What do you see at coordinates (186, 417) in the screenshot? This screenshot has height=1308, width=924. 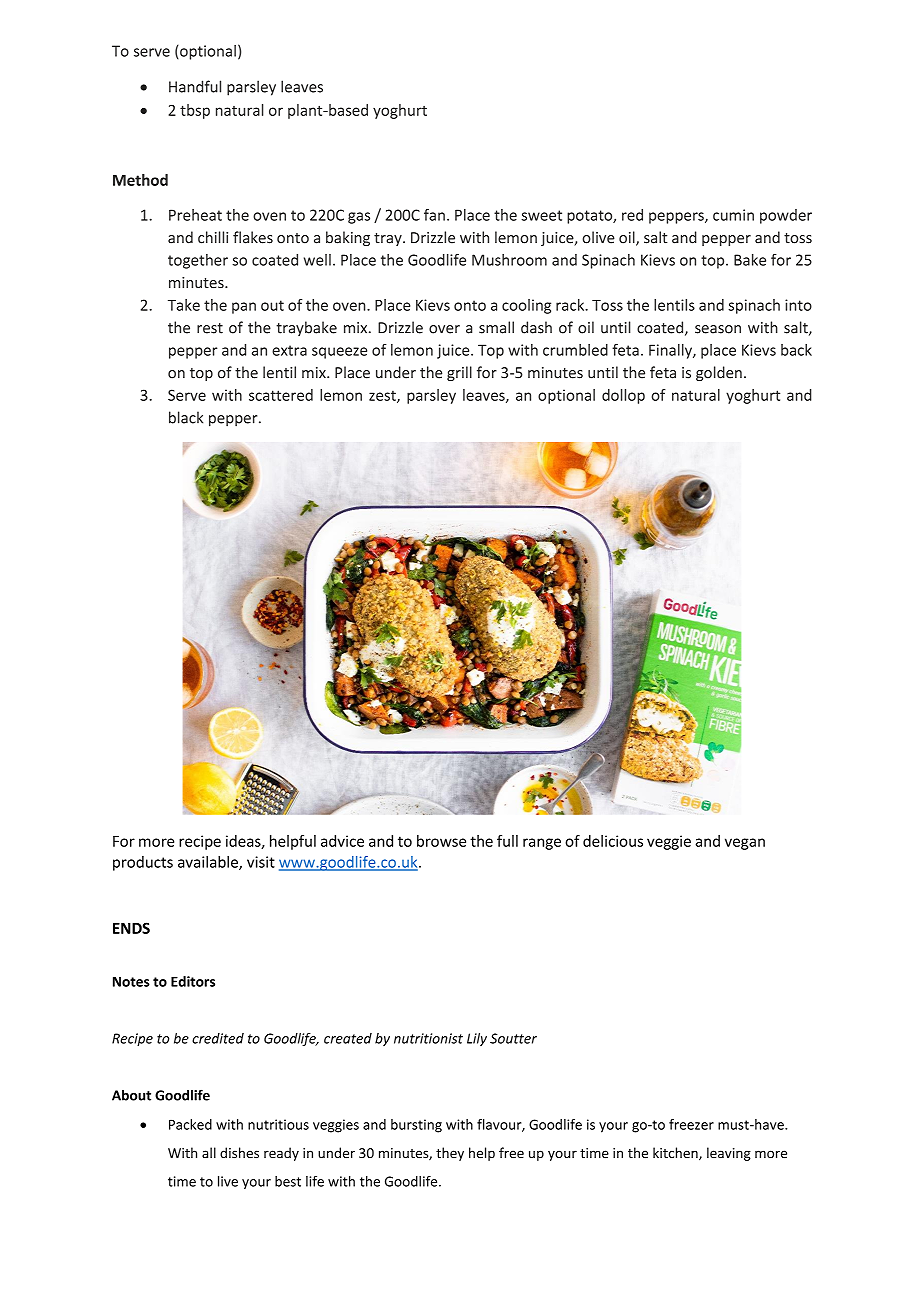 I see `black` at bounding box center [186, 417].
